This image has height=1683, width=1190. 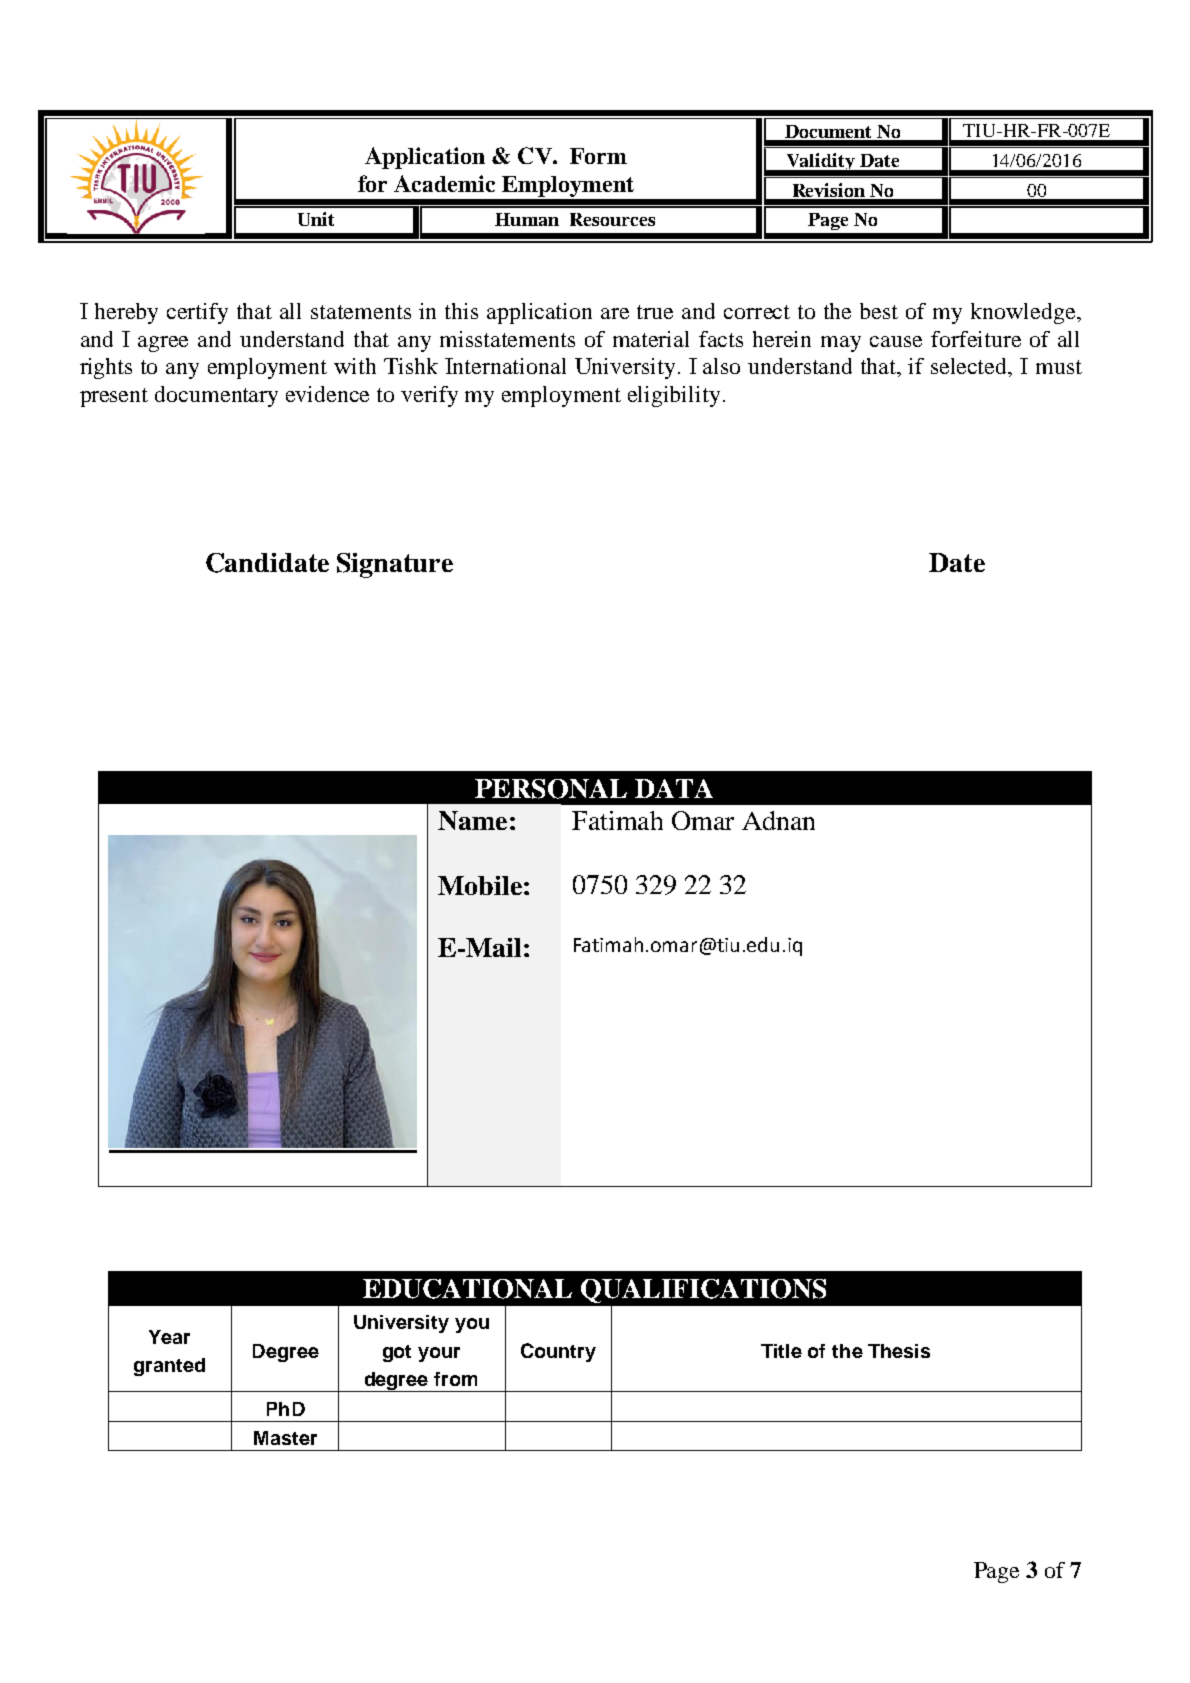 What do you see at coordinates (899, 1351) in the image?
I see `Thesis` at bounding box center [899, 1351].
